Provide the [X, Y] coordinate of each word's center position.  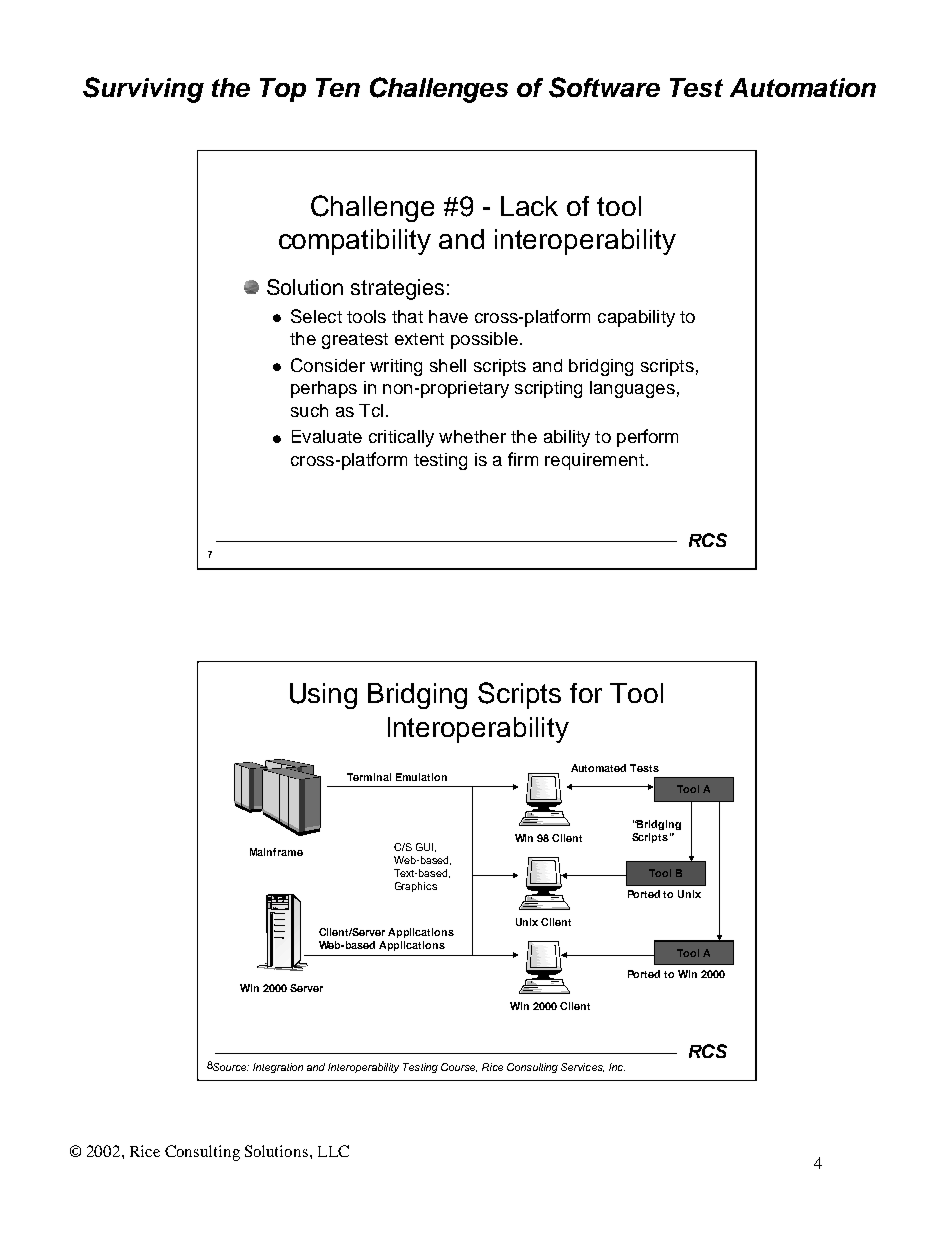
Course [459, 1067]
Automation [803, 87]
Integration [278, 1068]
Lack [529, 206]
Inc [617, 1067]
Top [283, 90]
